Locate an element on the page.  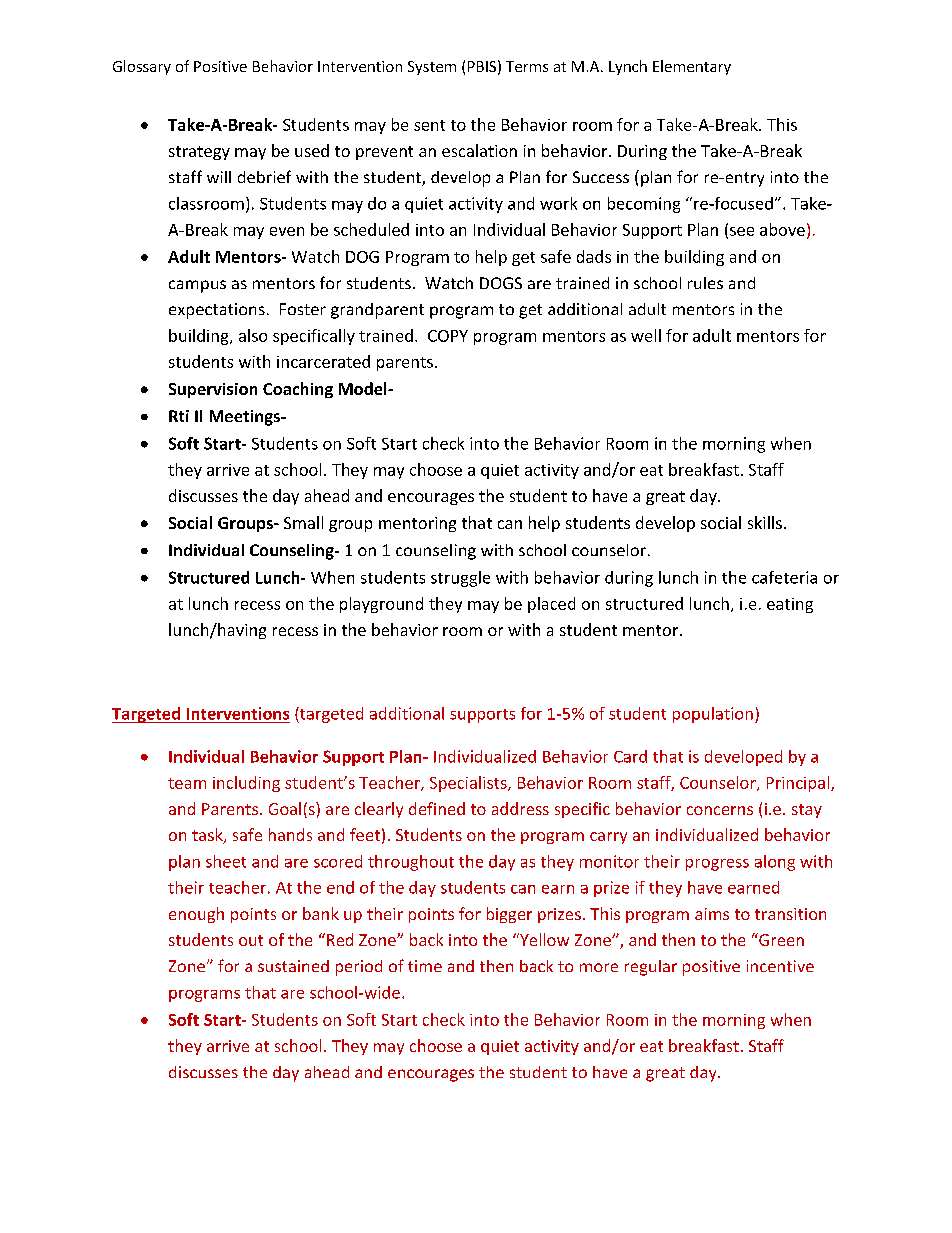
COPY is located at coordinates (448, 336).
